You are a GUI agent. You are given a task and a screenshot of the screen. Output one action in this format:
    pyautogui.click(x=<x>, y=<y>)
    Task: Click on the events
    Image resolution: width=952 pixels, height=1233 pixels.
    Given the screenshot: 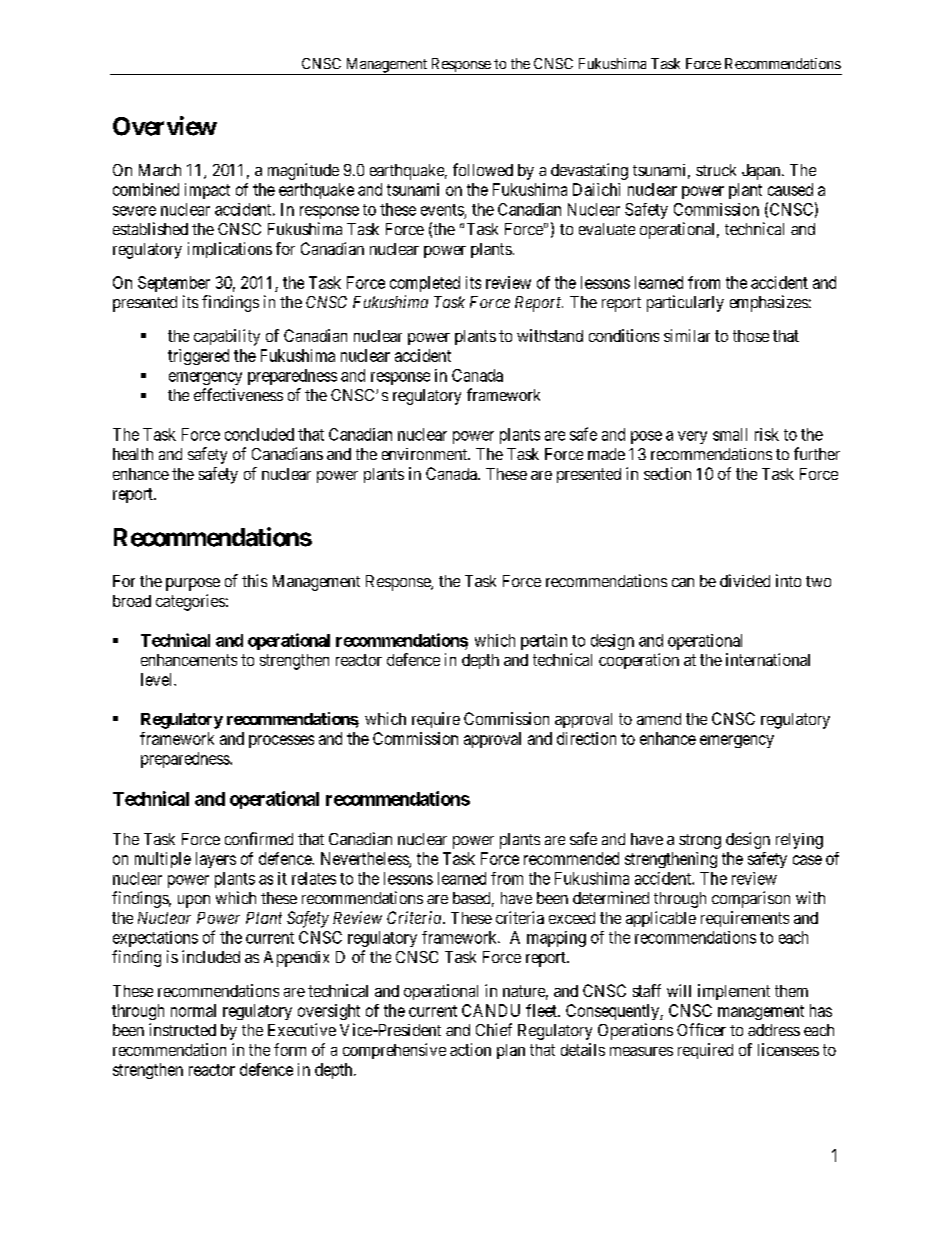 What is the action you would take?
    pyautogui.click(x=442, y=210)
